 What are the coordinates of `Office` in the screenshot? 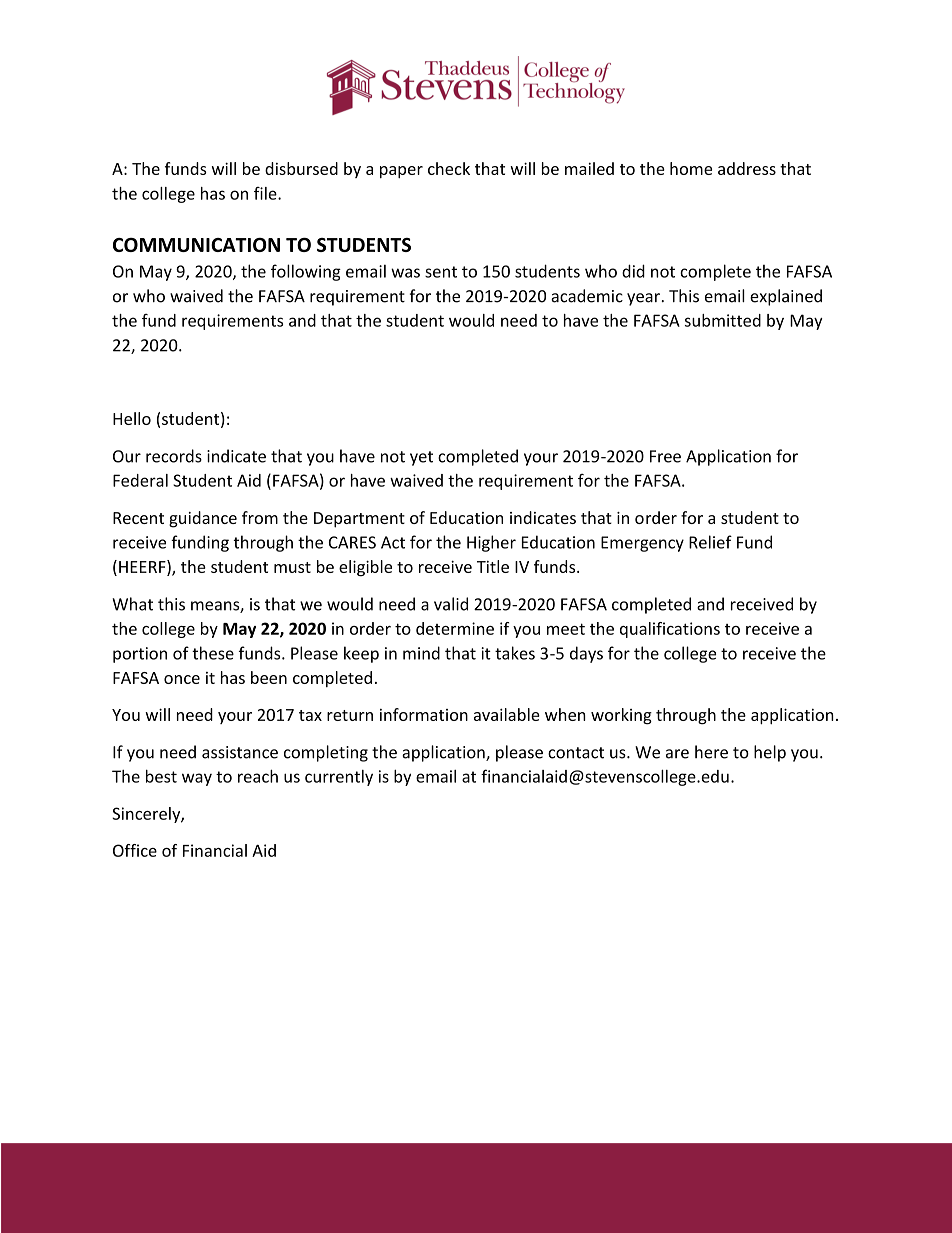 It's located at (135, 850).
